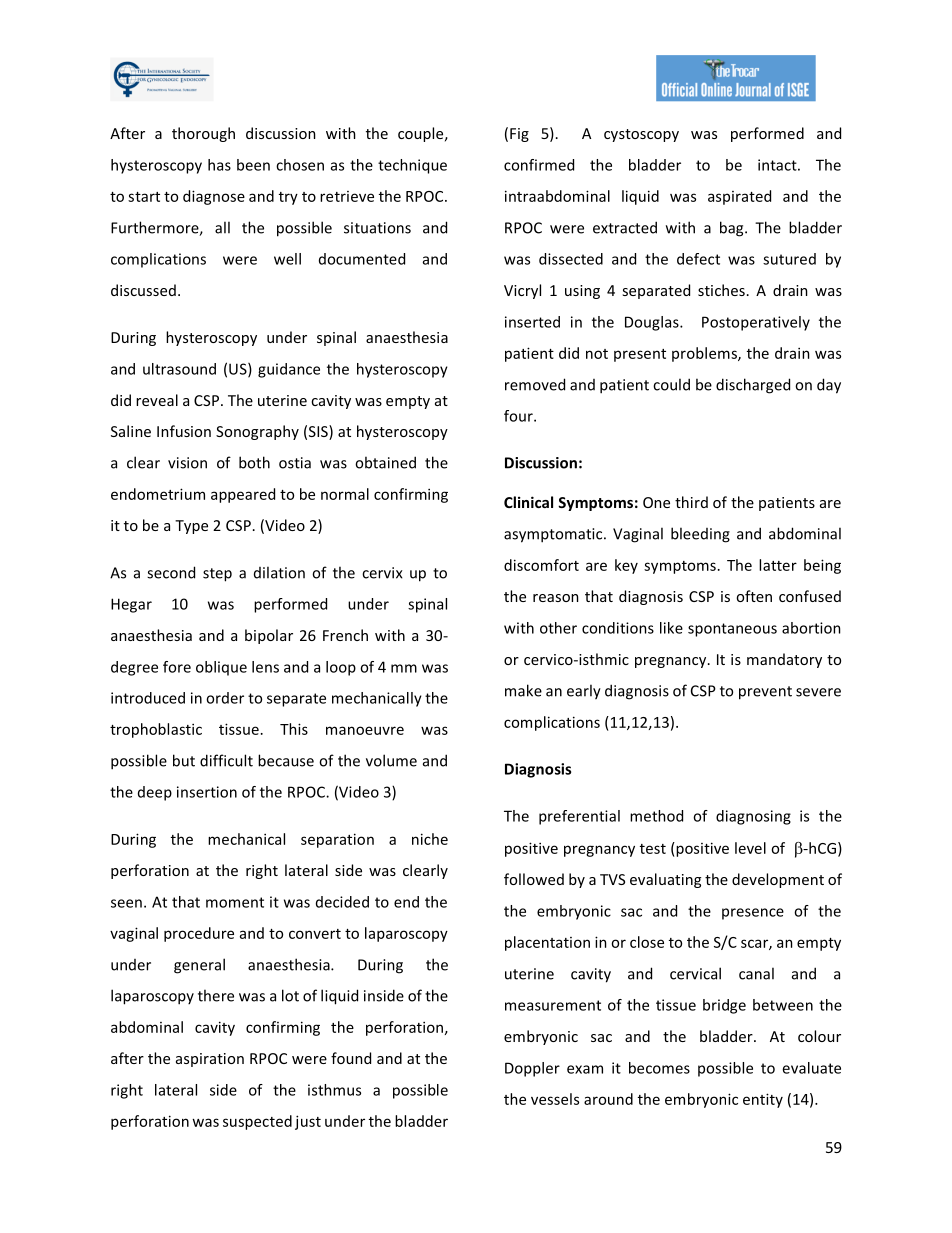 This page has width=952, height=1233. What do you see at coordinates (207, 792) in the page?
I see `insertion` at bounding box center [207, 792].
